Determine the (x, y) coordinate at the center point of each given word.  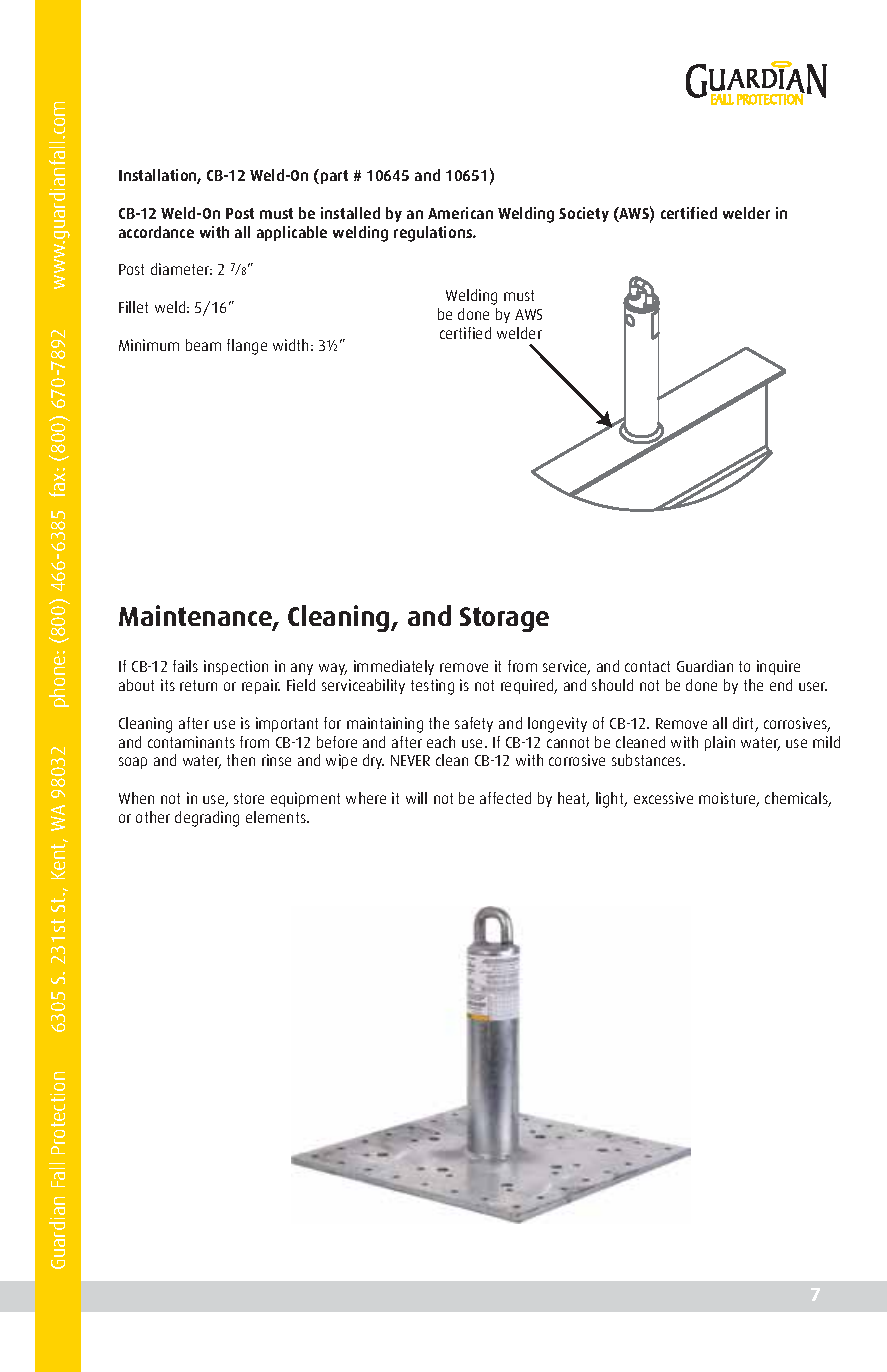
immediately (394, 667)
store (249, 798)
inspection (236, 667)
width (290, 345)
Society (584, 214)
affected (505, 798)
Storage (504, 619)
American (460, 213)
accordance (156, 232)
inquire (778, 667)
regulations (434, 234)
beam (203, 345)
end (781, 685)
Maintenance (196, 617)
